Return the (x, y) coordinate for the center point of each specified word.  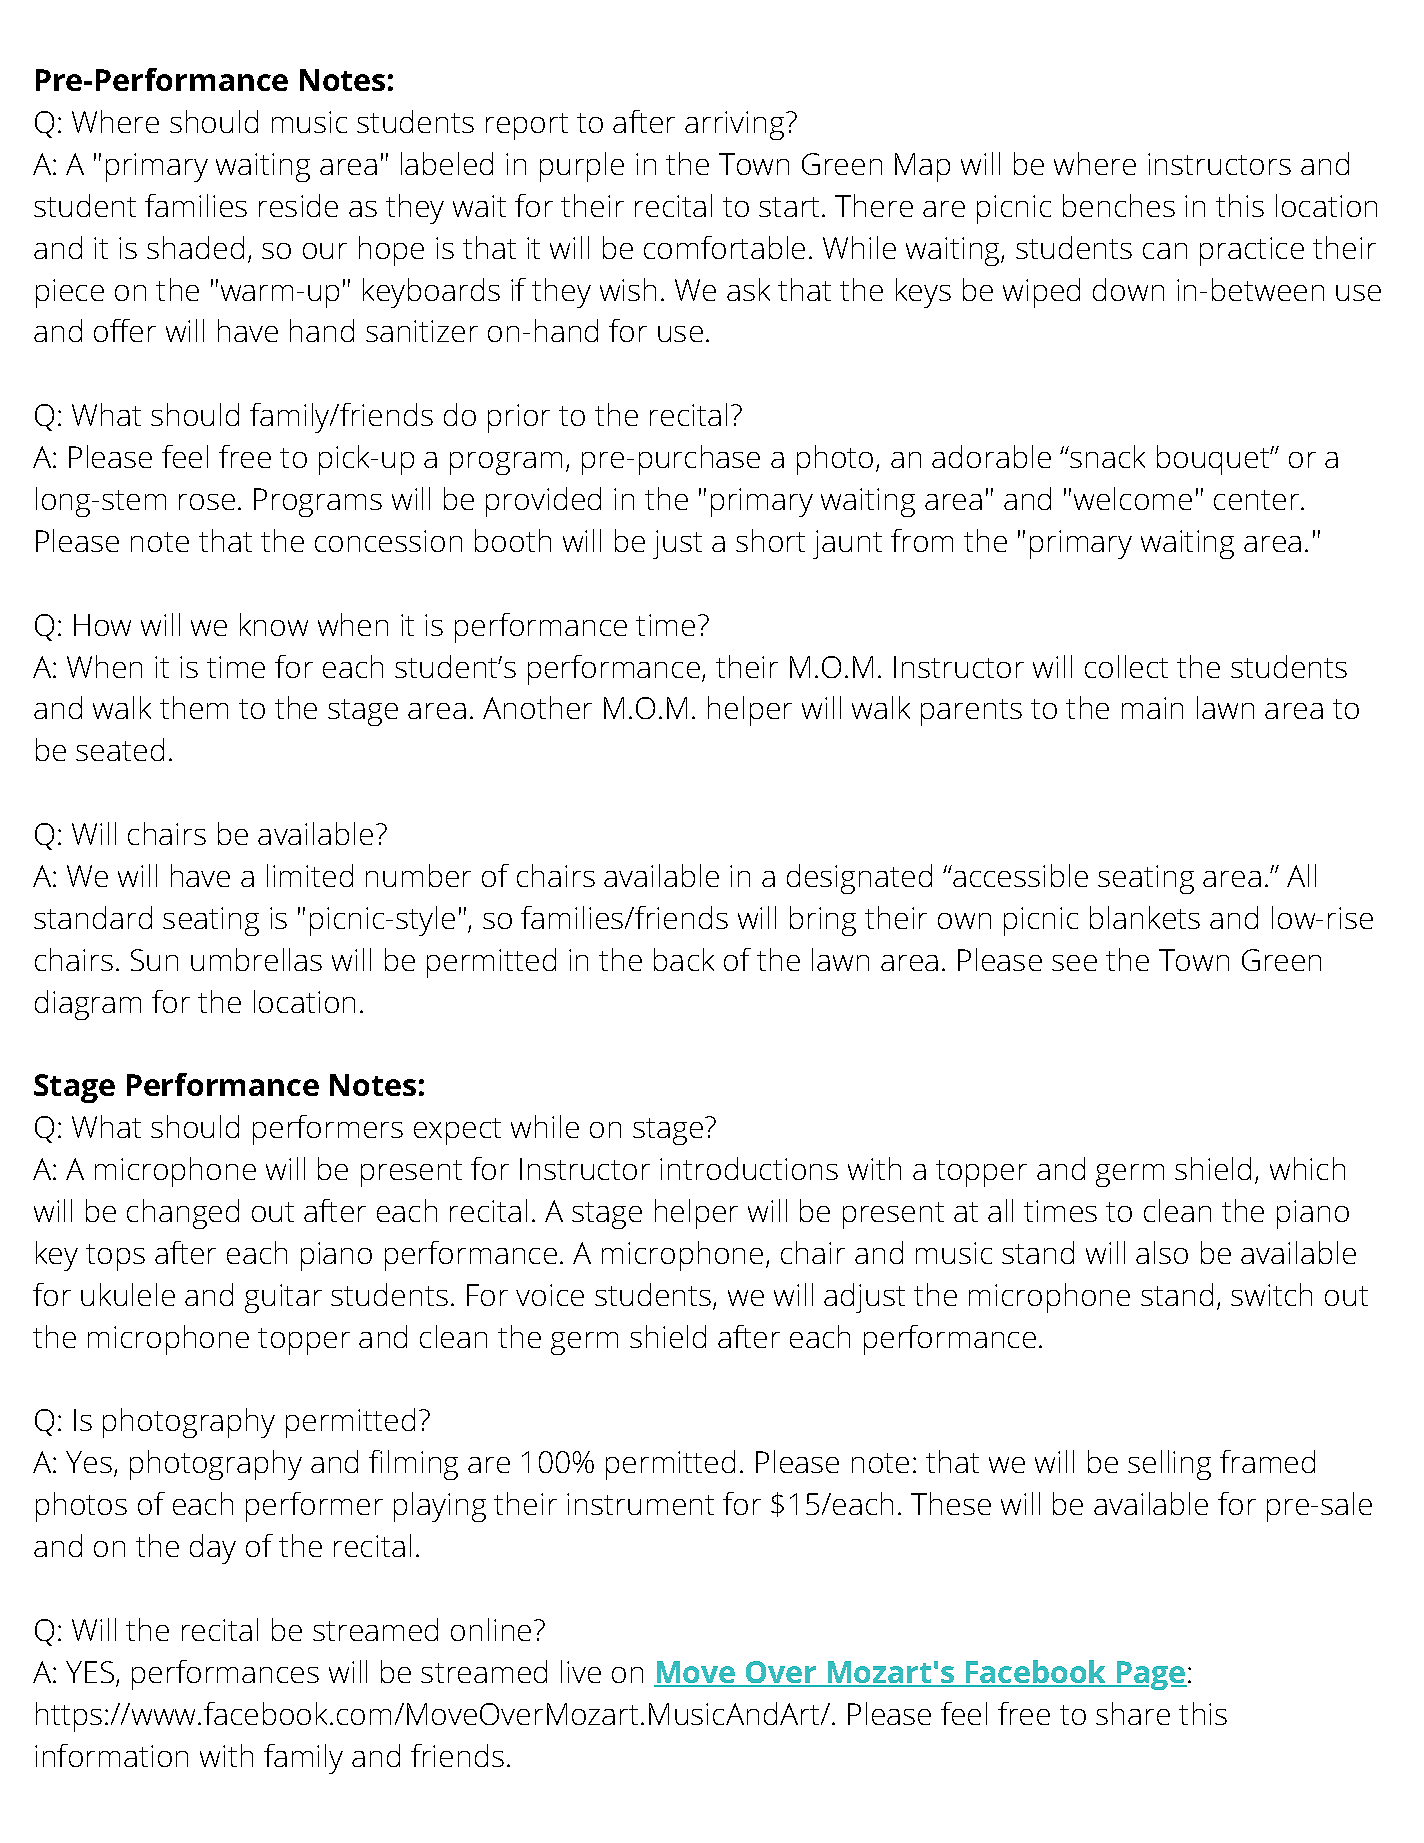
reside (298, 205)
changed (183, 1214)
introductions (749, 1168)
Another (537, 707)
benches (1119, 205)
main (1152, 708)
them (194, 707)
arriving (736, 125)
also (1162, 1252)
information (111, 1755)
